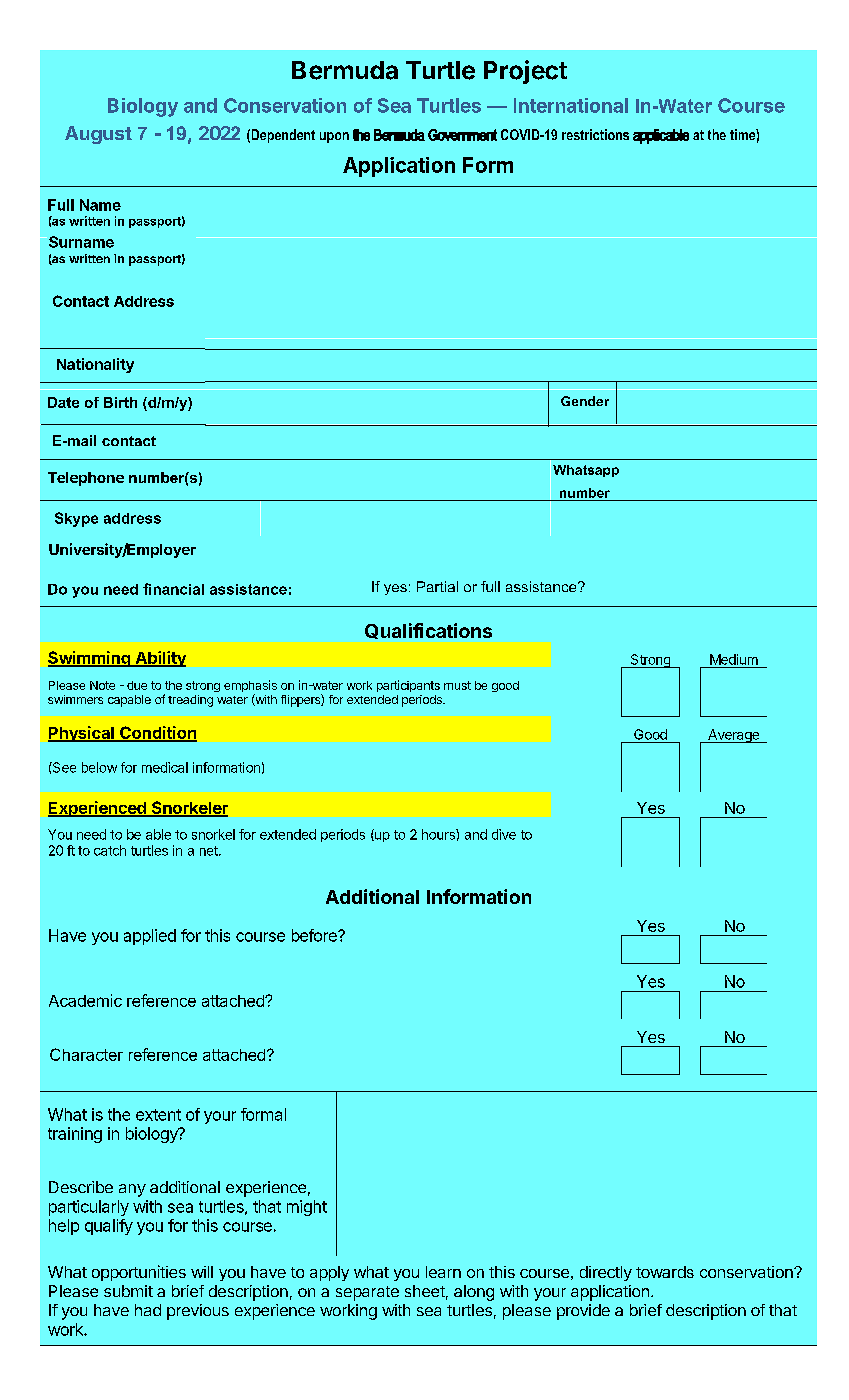 Image resolution: width=849 pixels, height=1400 pixels. Describe the element at coordinates (462, 135) in the screenshot. I see `Government` at that location.
